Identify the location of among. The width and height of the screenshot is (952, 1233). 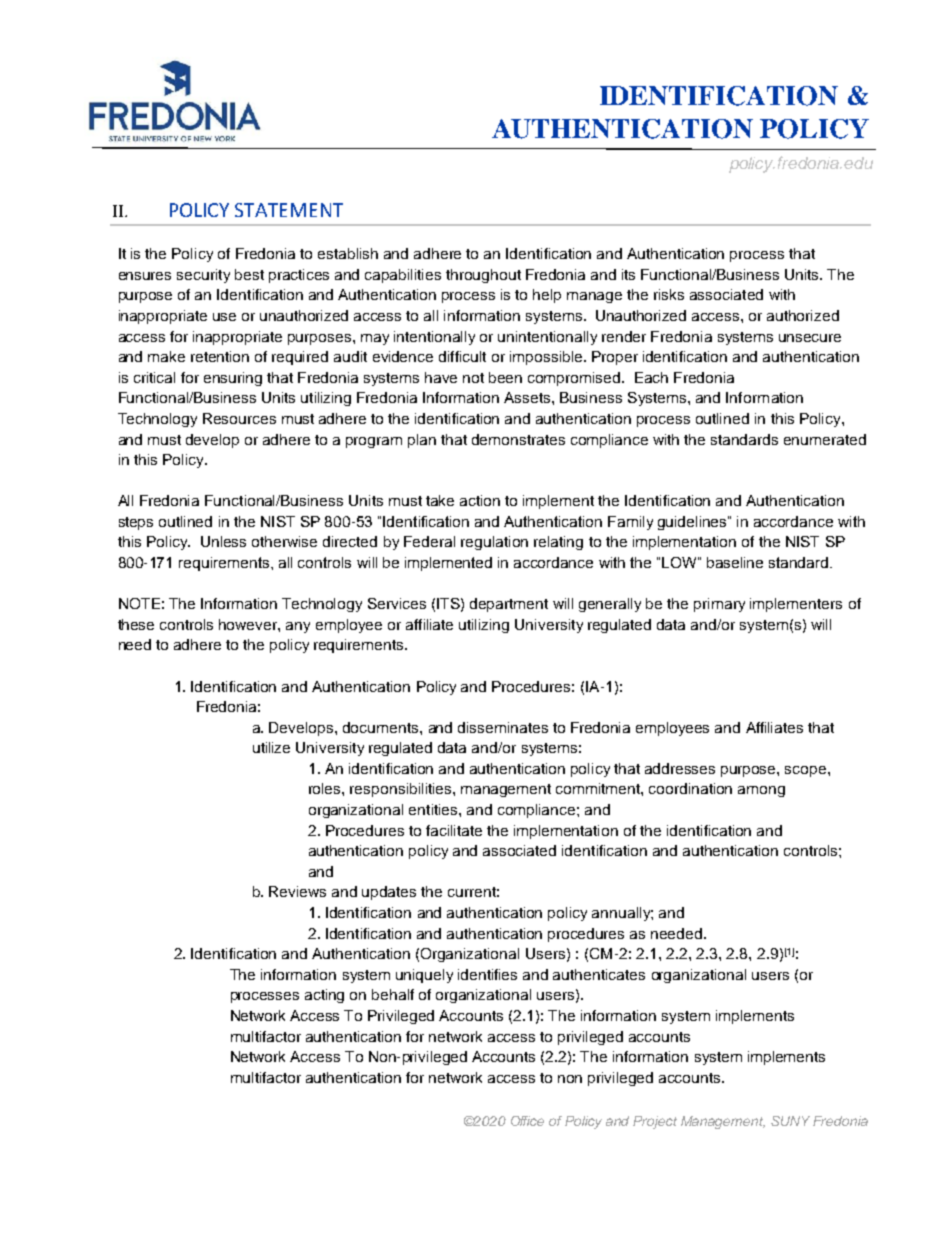
(761, 791).
